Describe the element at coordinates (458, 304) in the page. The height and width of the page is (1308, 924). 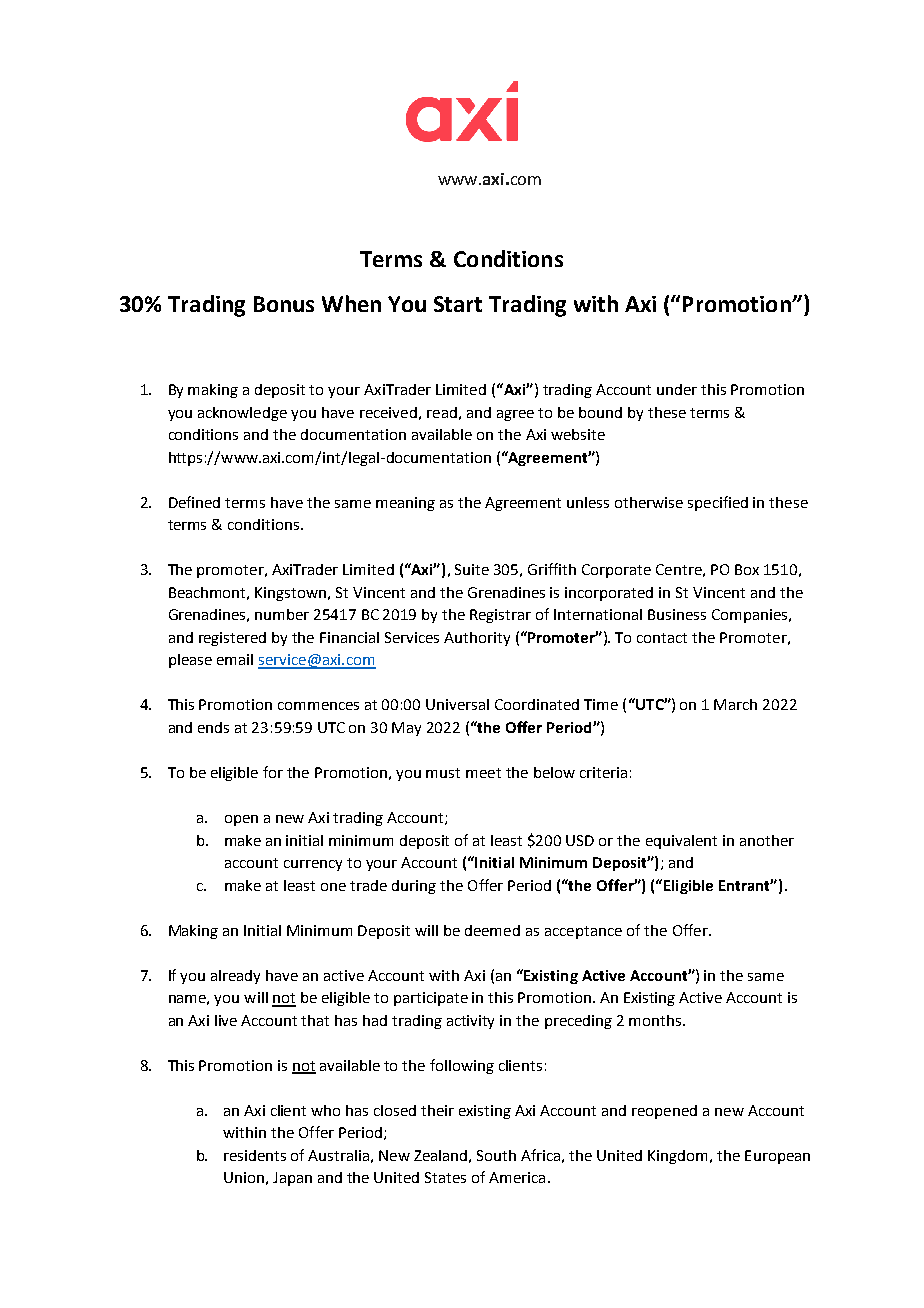
I see `Start` at that location.
